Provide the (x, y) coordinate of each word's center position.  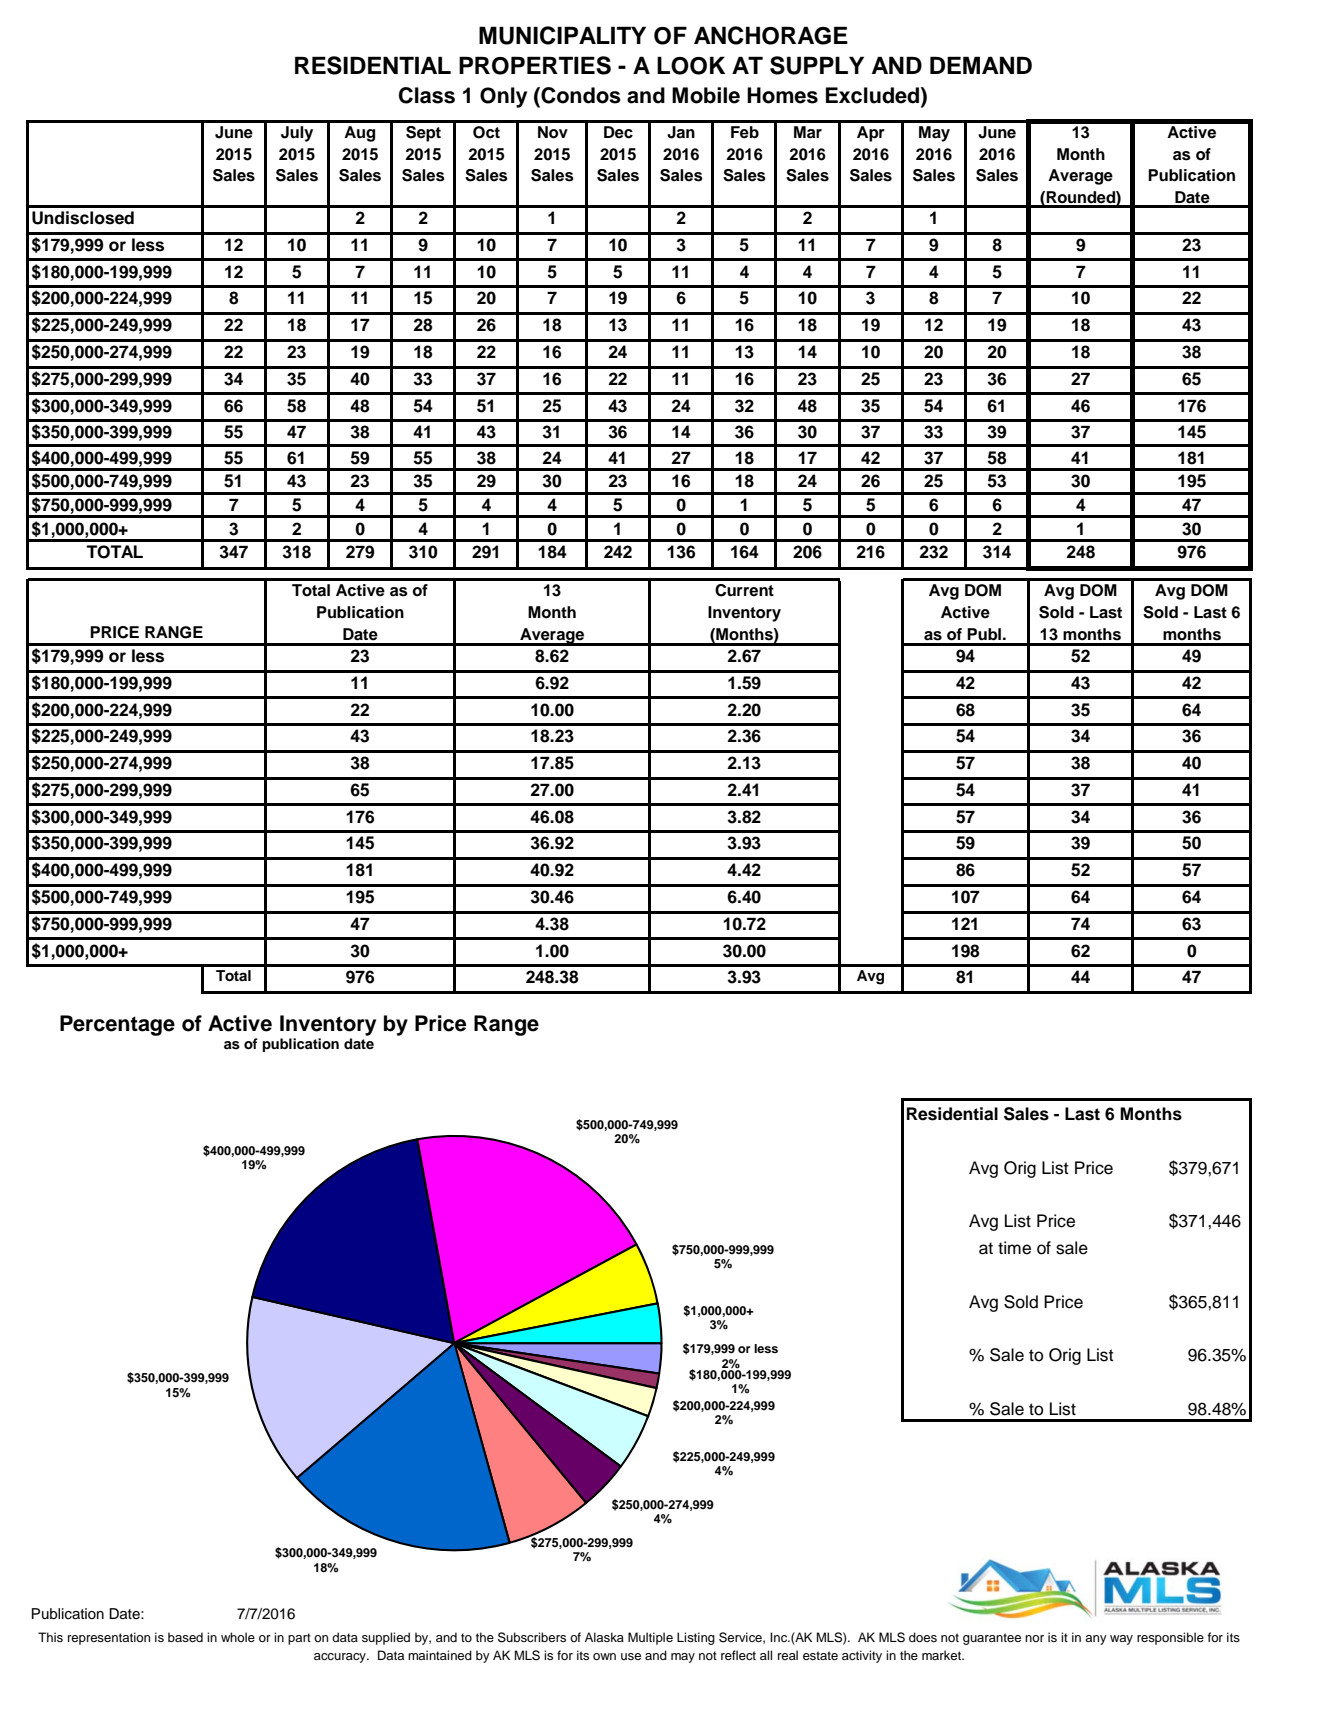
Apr (871, 134)
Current (744, 590)
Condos (580, 96)
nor (1034, 1638)
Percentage (117, 1025)
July (297, 134)
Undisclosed (83, 218)
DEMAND (981, 65)
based (185, 1637)
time (1014, 1248)
